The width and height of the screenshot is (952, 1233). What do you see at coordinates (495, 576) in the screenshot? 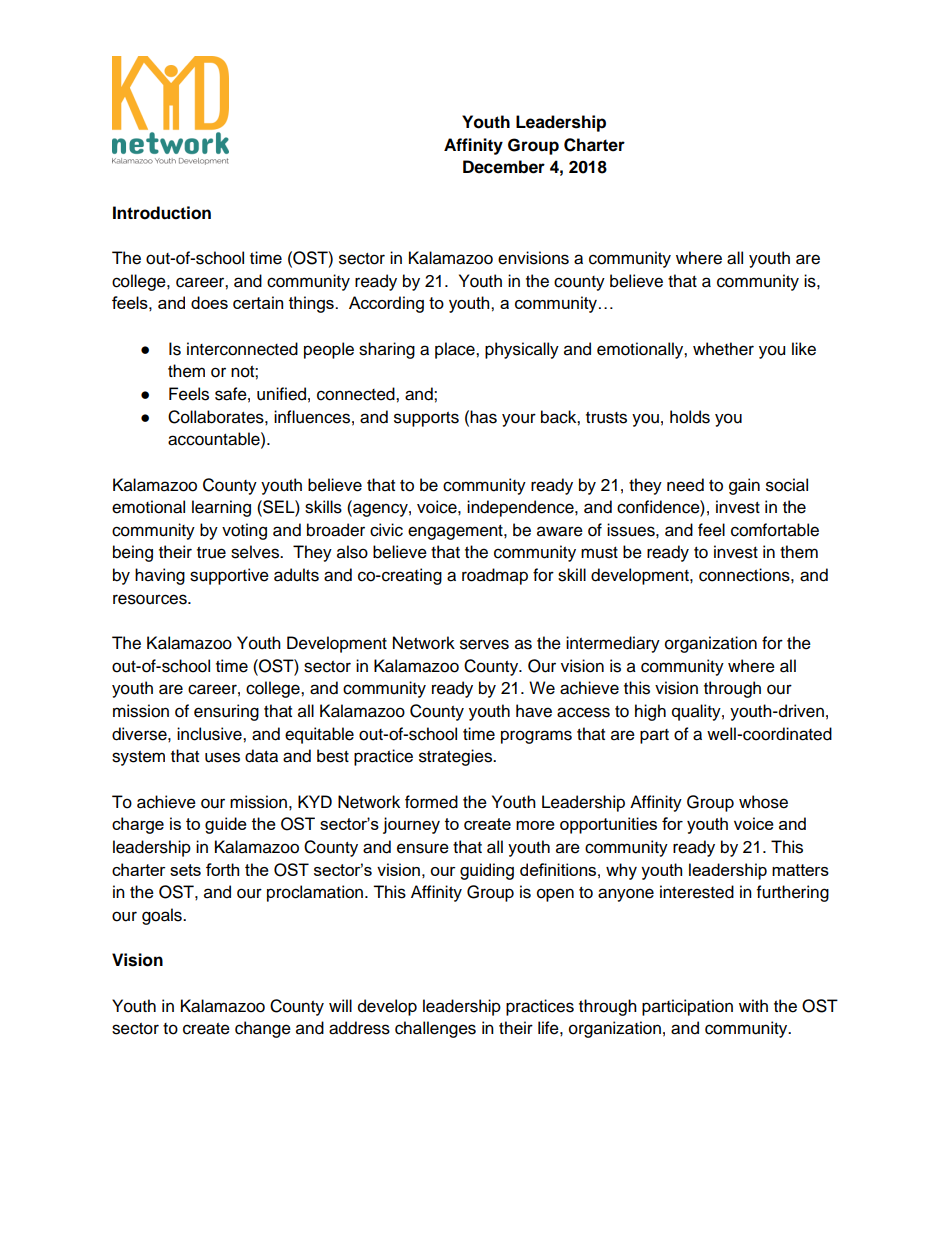
I see `roadmap` at bounding box center [495, 576].
